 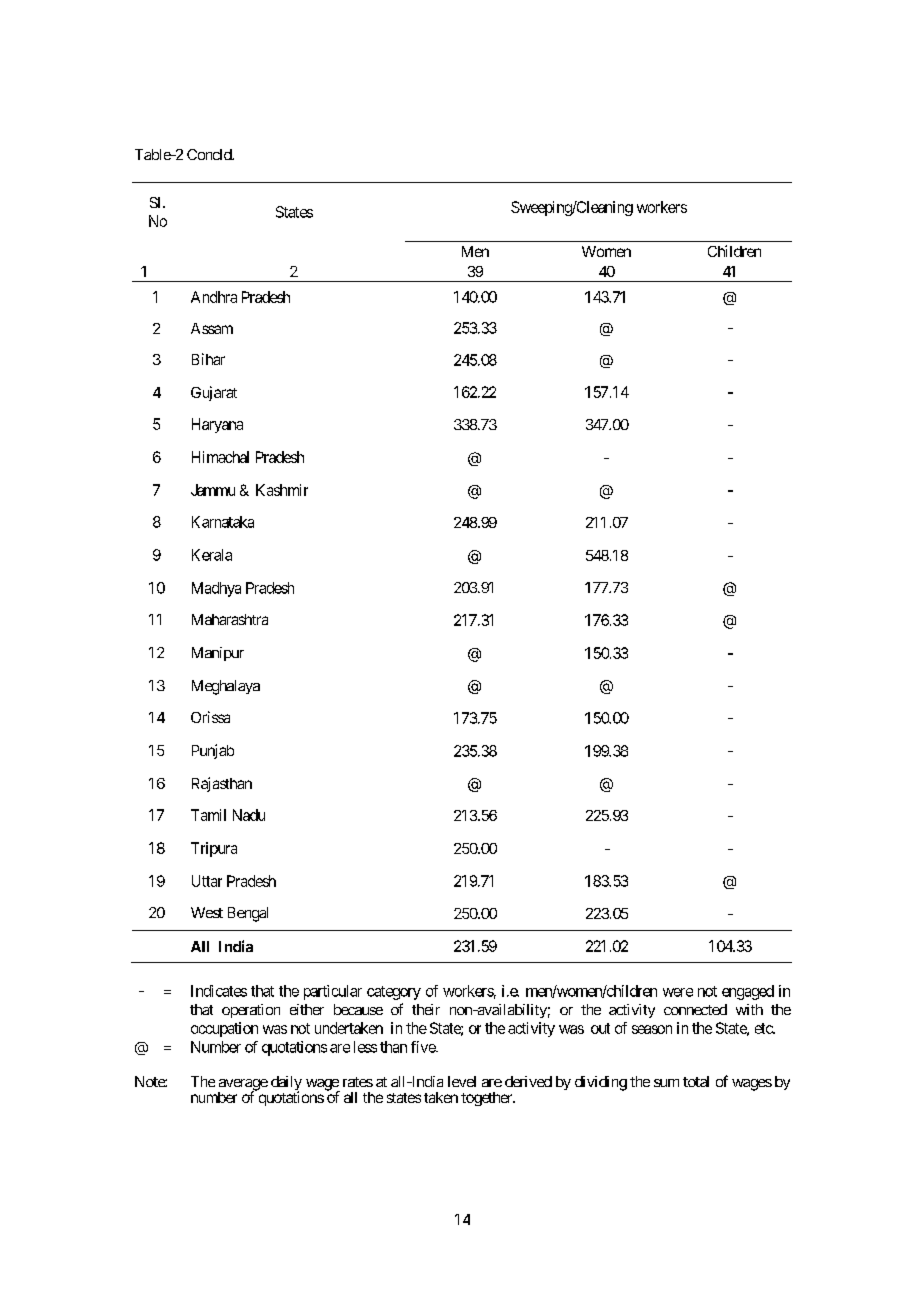 What do you see at coordinates (230, 619) in the image?
I see `Maharashtra` at bounding box center [230, 619].
